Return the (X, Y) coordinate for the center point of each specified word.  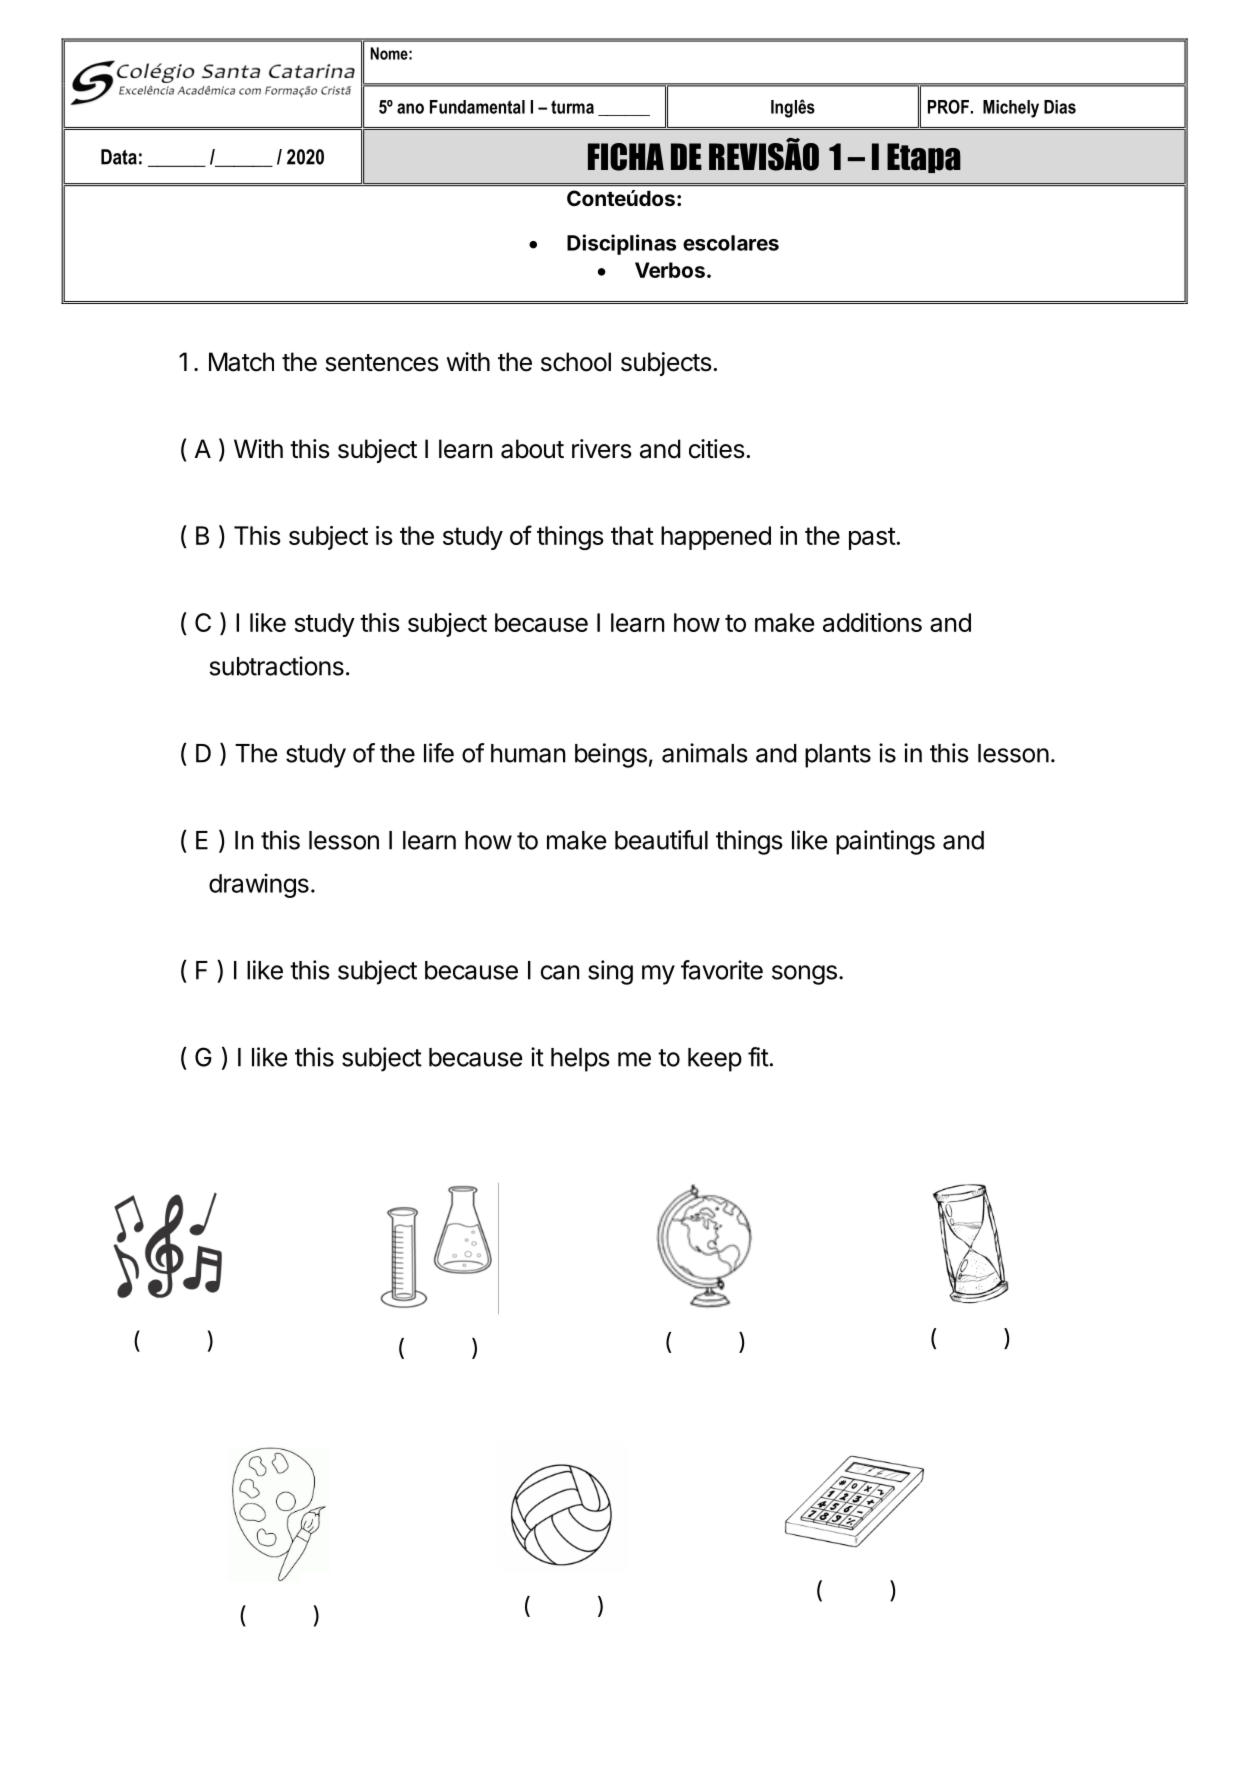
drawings (259, 885)
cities (716, 449)
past (872, 538)
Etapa (924, 158)
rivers (601, 449)
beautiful (661, 840)
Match (241, 362)
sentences (382, 363)
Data (119, 157)
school (576, 362)
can (560, 972)
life (439, 753)
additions (872, 622)
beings (611, 755)
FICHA (626, 157)
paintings (885, 842)
